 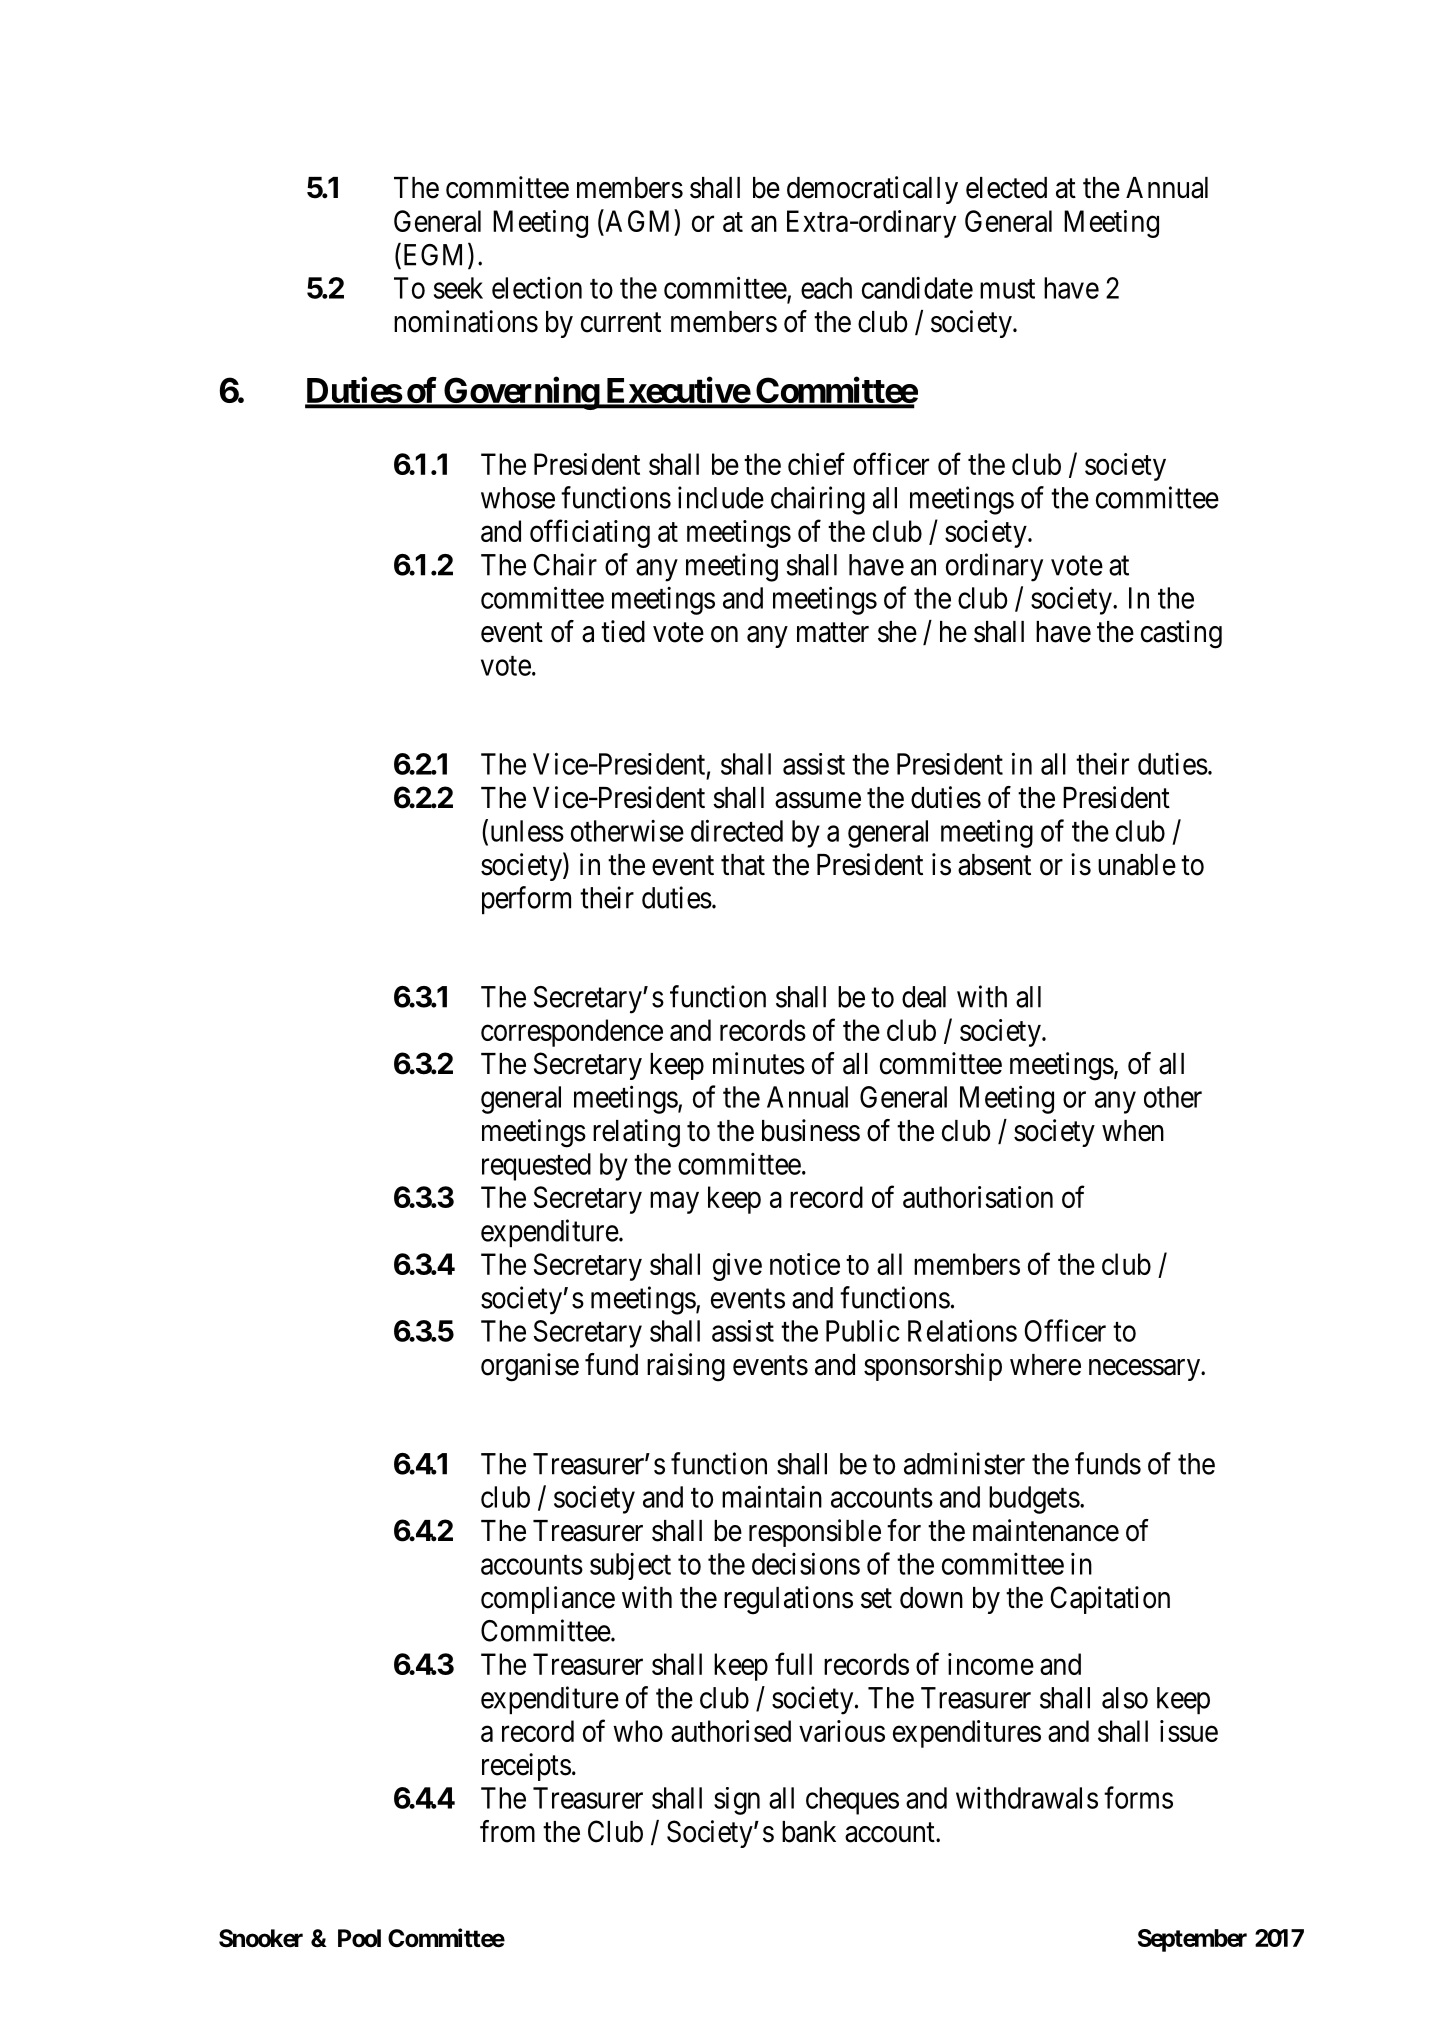 What do you see at coordinates (636, 222) in the document?
I see `AGM` at bounding box center [636, 222].
